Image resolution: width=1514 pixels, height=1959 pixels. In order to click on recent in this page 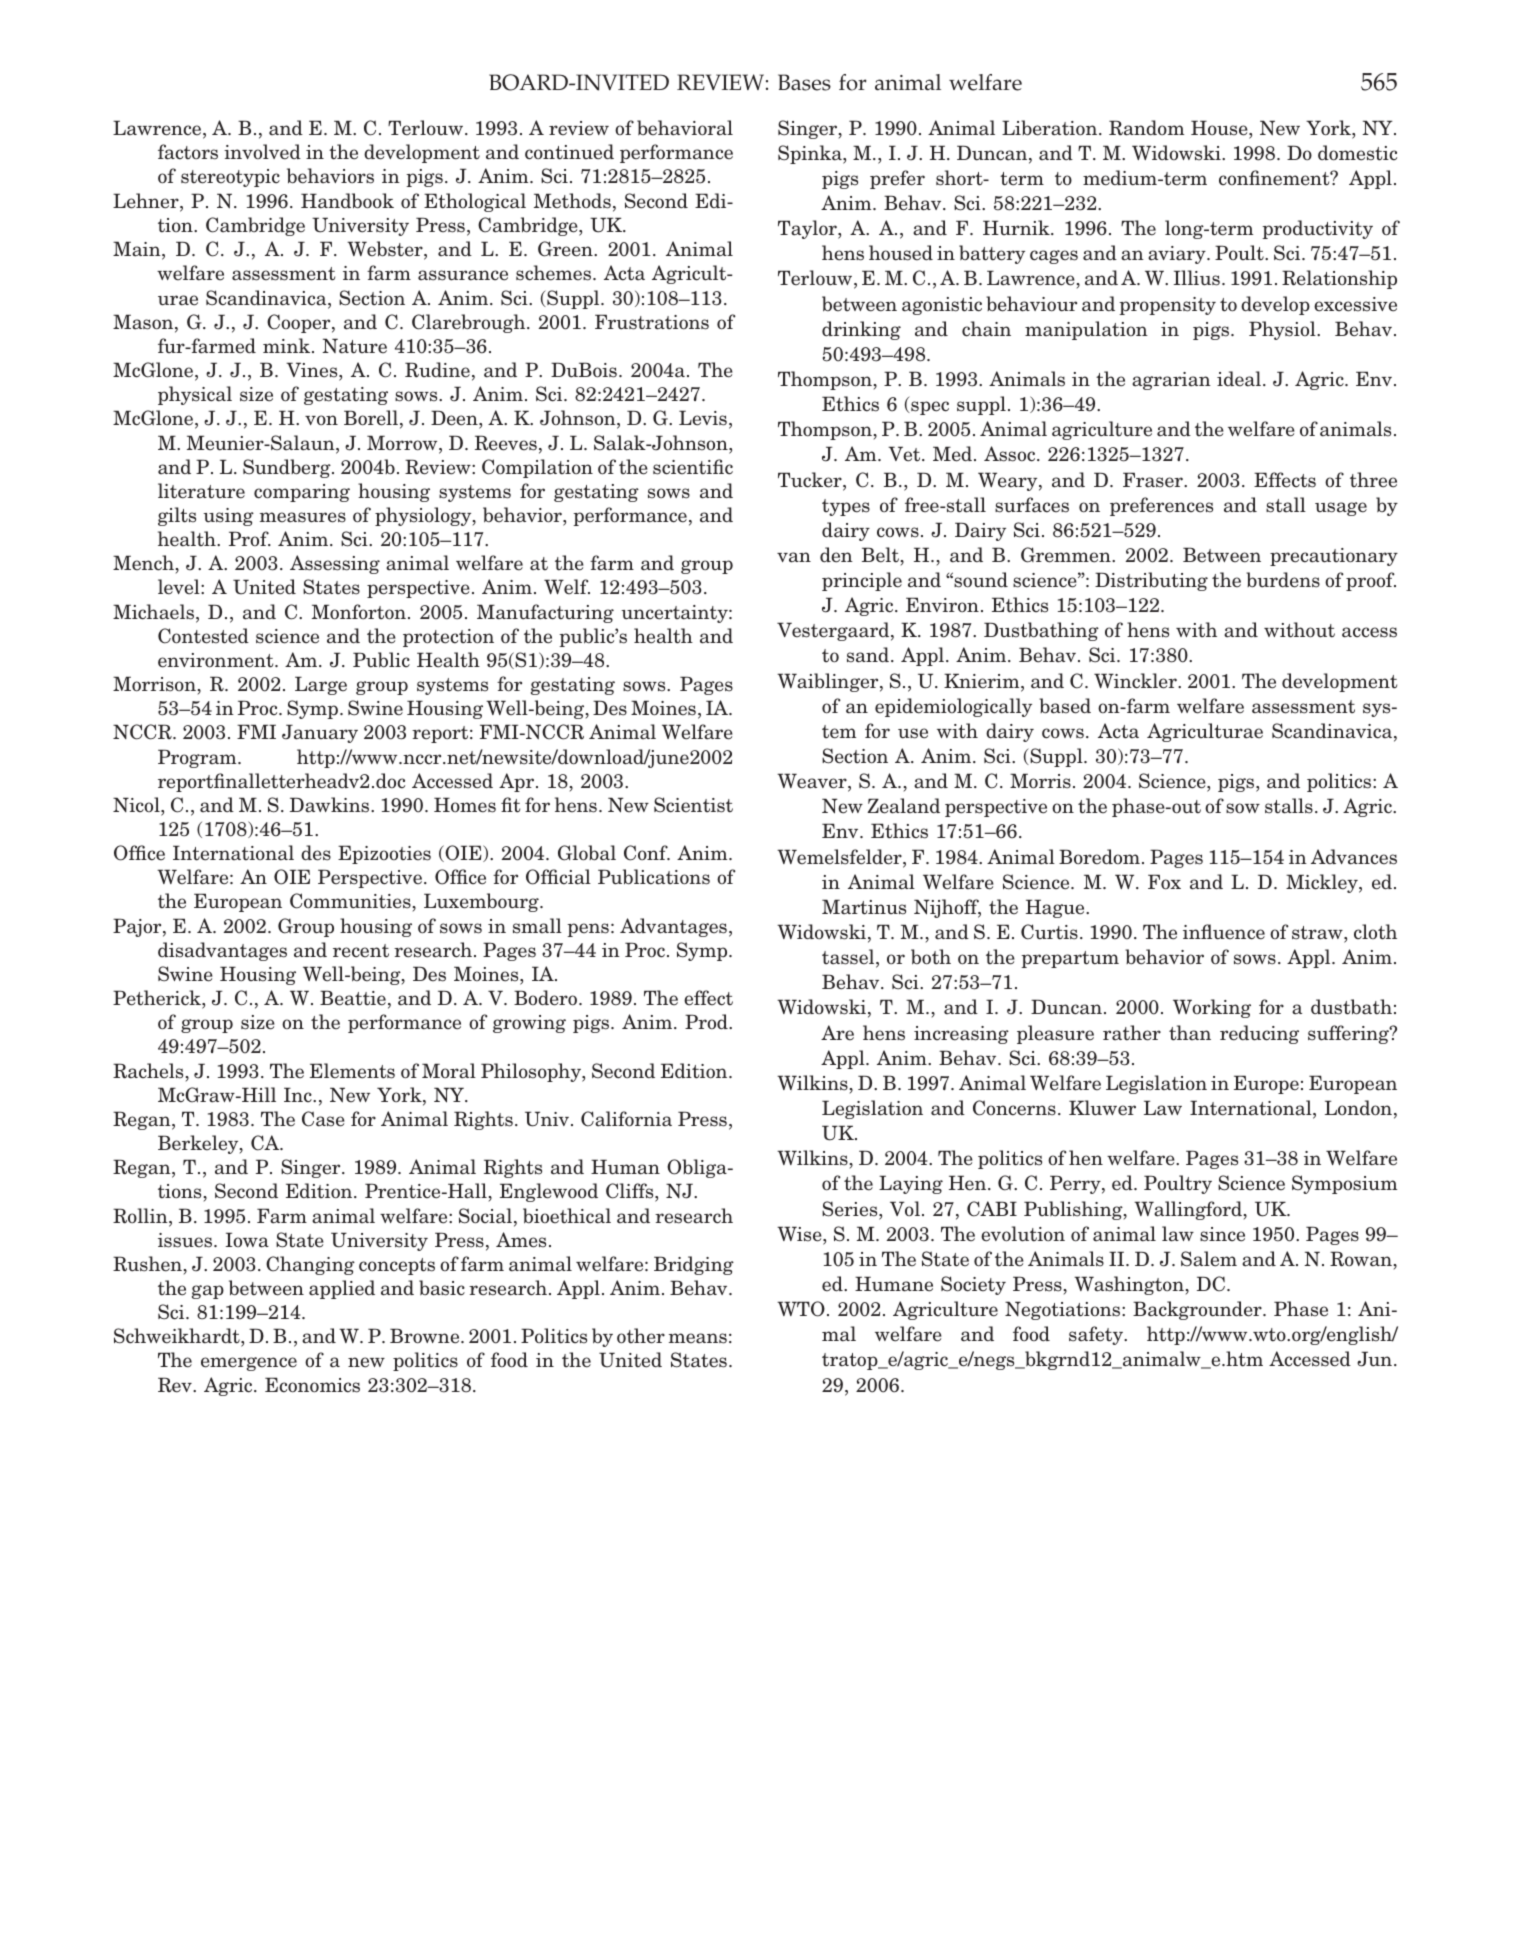, I will do `click(361, 951)`.
